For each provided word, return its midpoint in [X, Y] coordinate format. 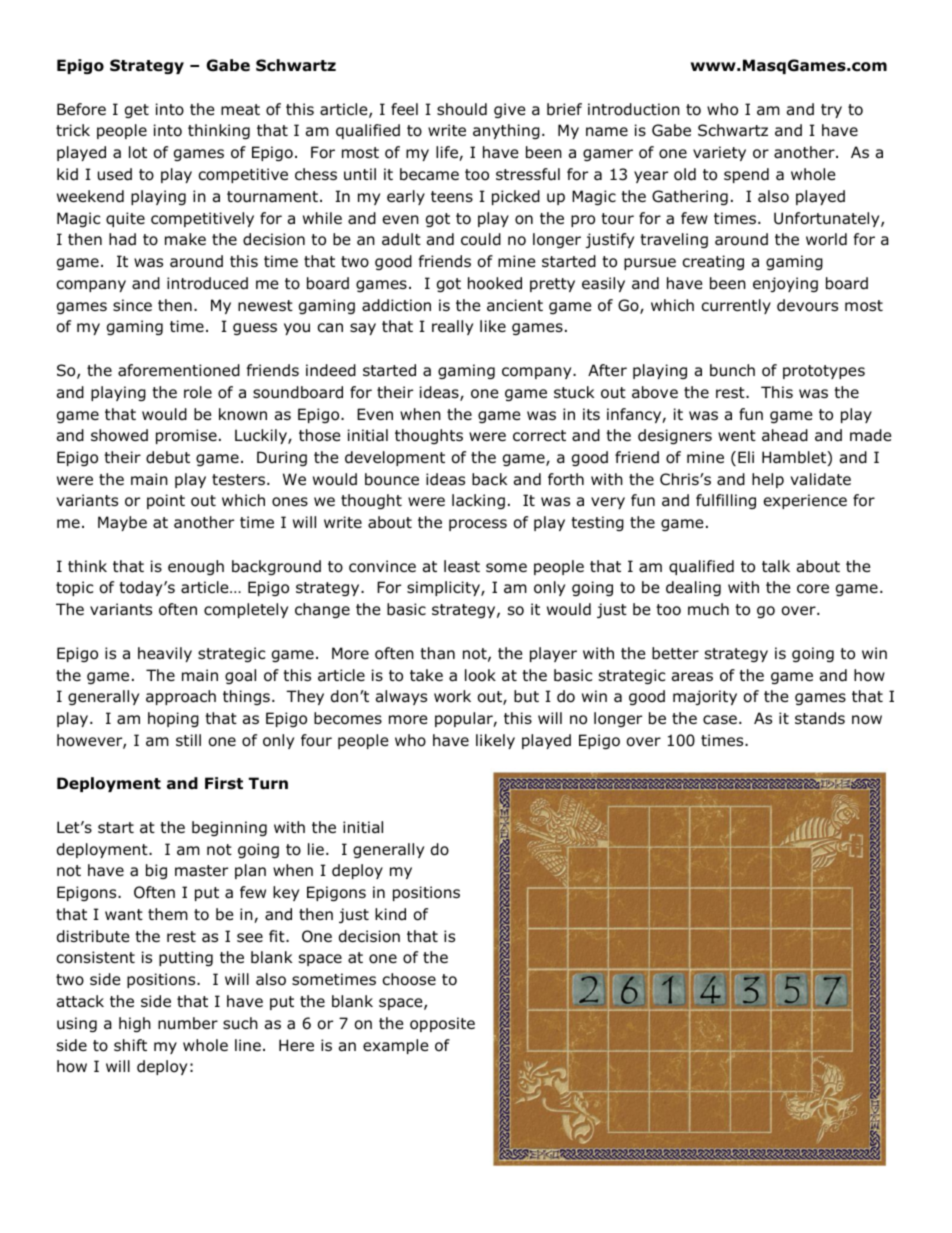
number [188, 1023]
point [166, 501]
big [156, 871]
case [720, 720]
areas [692, 677]
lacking [478, 501]
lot [138, 152]
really [452, 327]
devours [807, 305]
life [448, 153]
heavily [165, 654]
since [132, 305]
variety [719, 153]
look [480, 675]
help [768, 480]
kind [390, 914]
